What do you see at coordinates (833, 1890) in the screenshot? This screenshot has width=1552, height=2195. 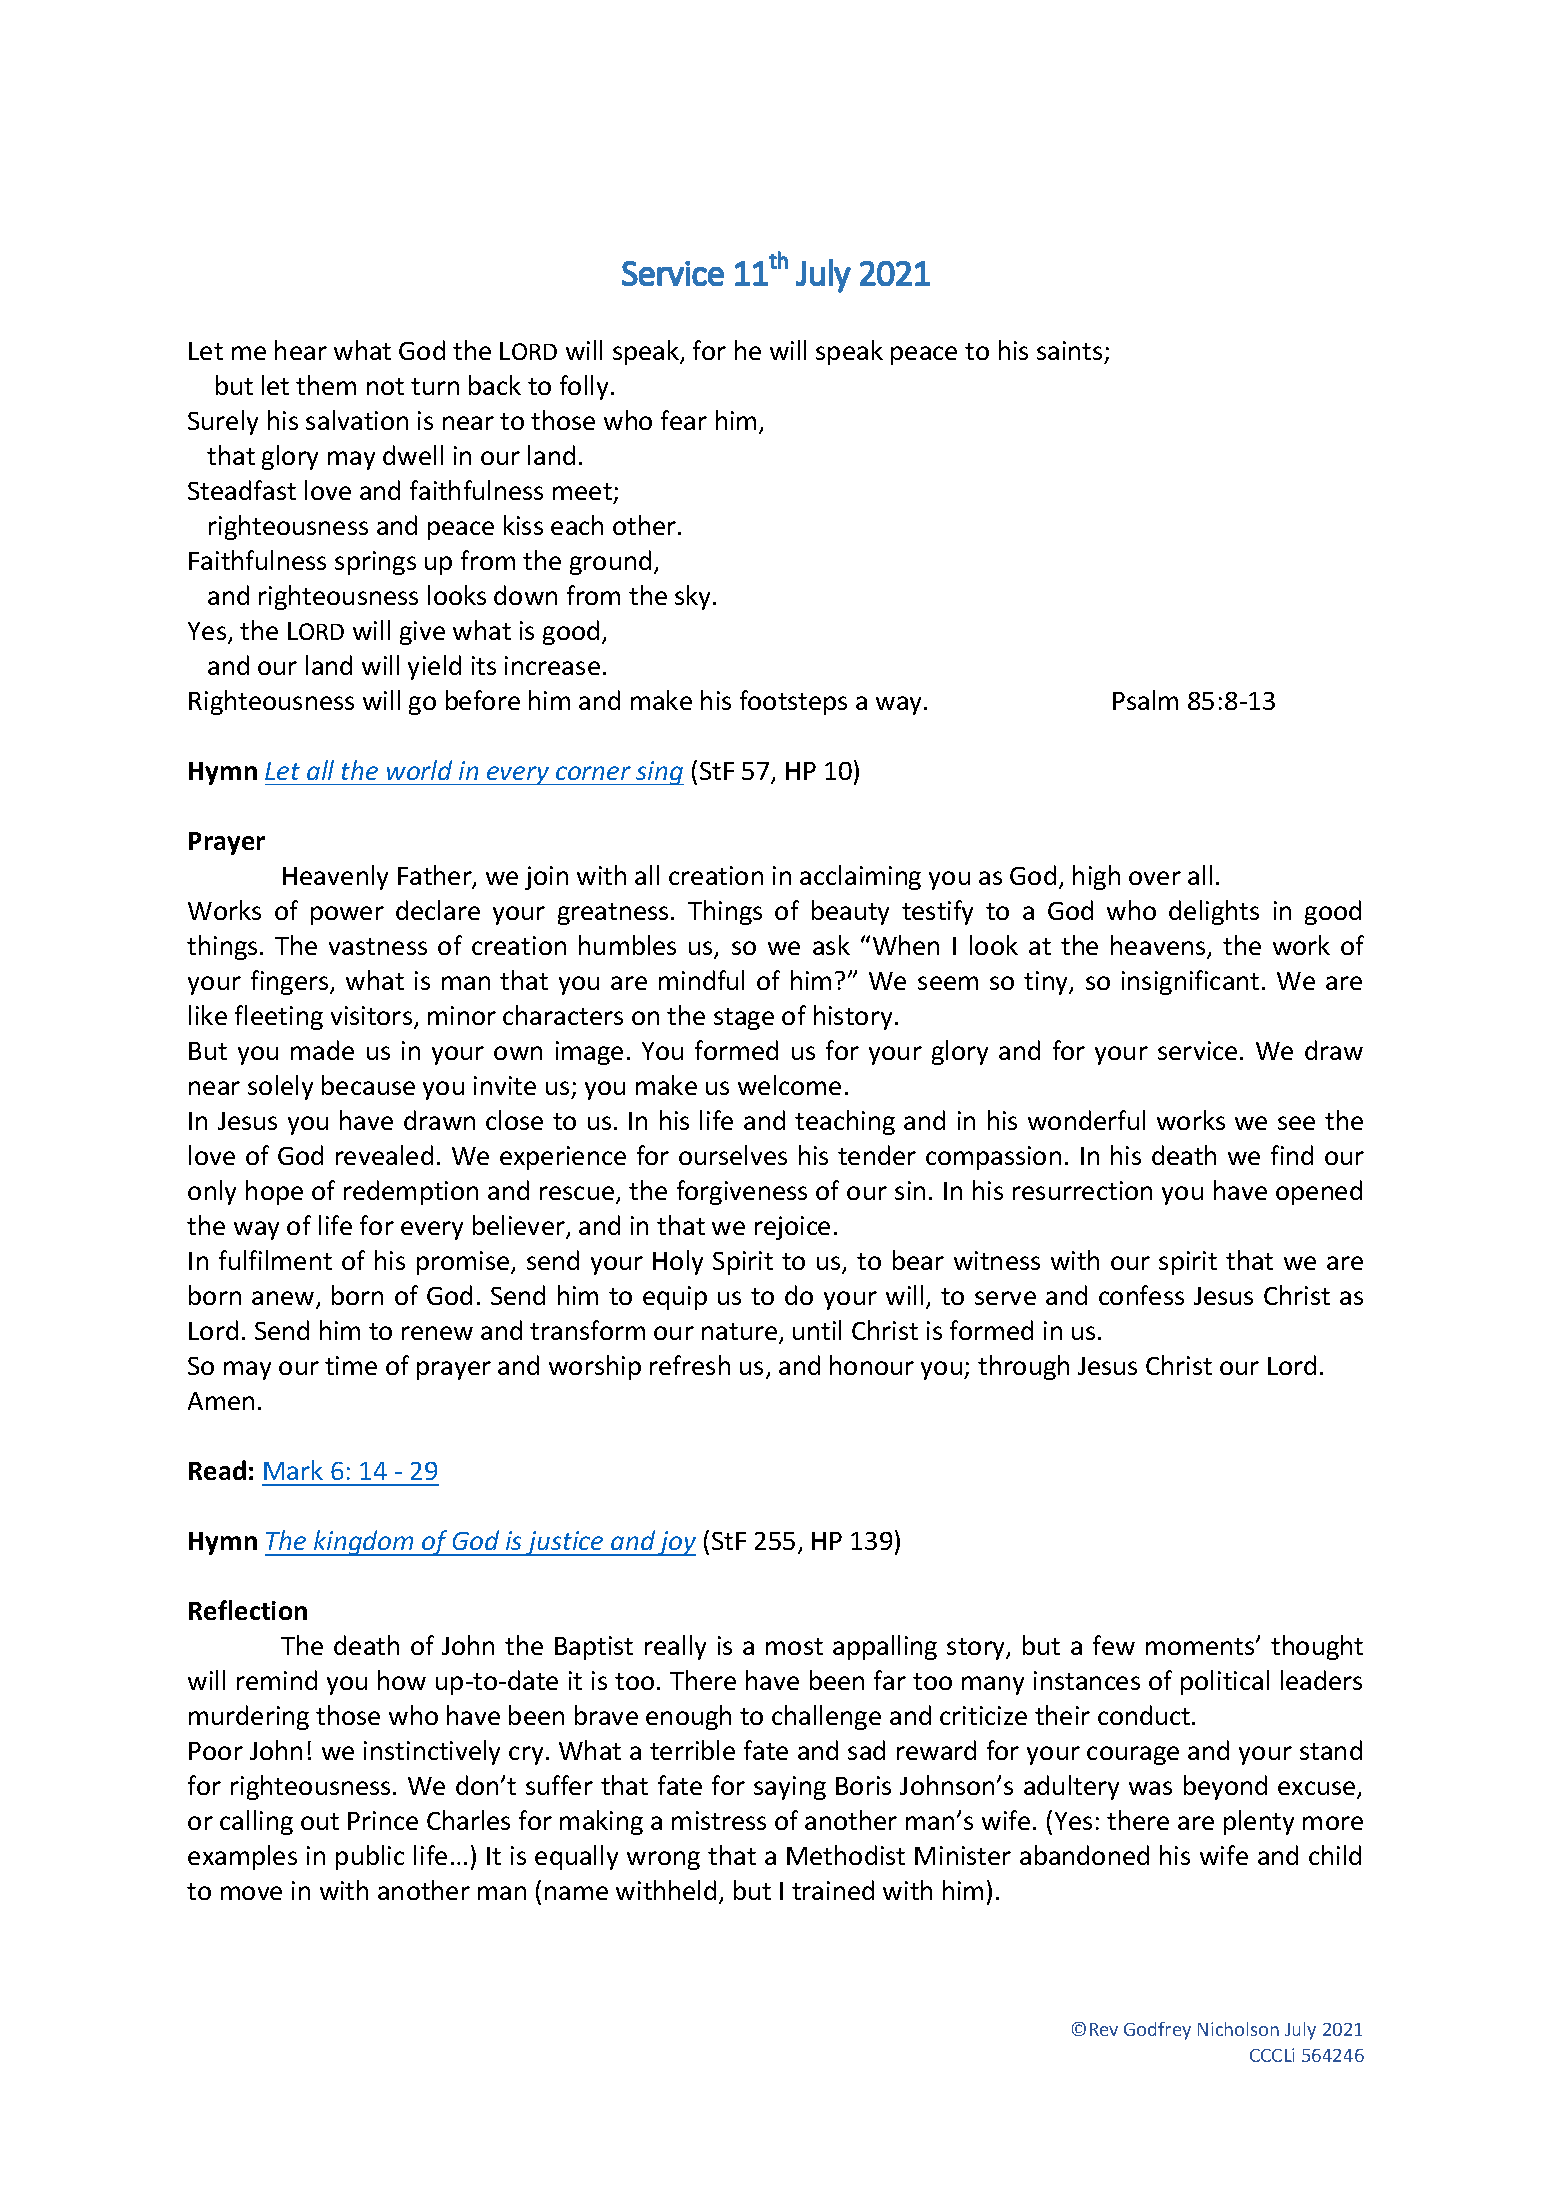 I see `trained` at bounding box center [833, 1890].
